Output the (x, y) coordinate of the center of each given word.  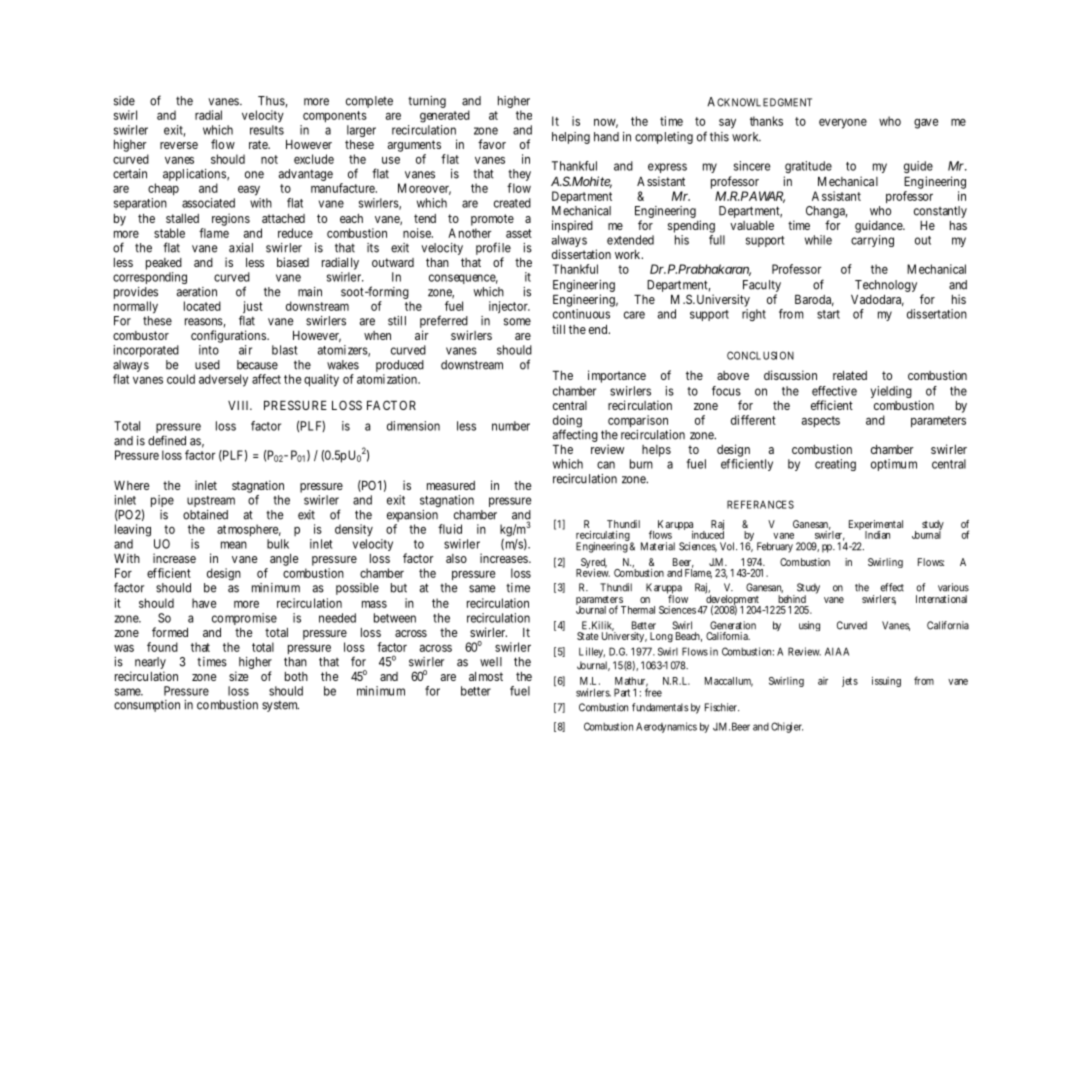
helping (571, 138)
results (267, 130)
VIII (240, 405)
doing (567, 422)
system (280, 706)
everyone (843, 123)
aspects (821, 421)
